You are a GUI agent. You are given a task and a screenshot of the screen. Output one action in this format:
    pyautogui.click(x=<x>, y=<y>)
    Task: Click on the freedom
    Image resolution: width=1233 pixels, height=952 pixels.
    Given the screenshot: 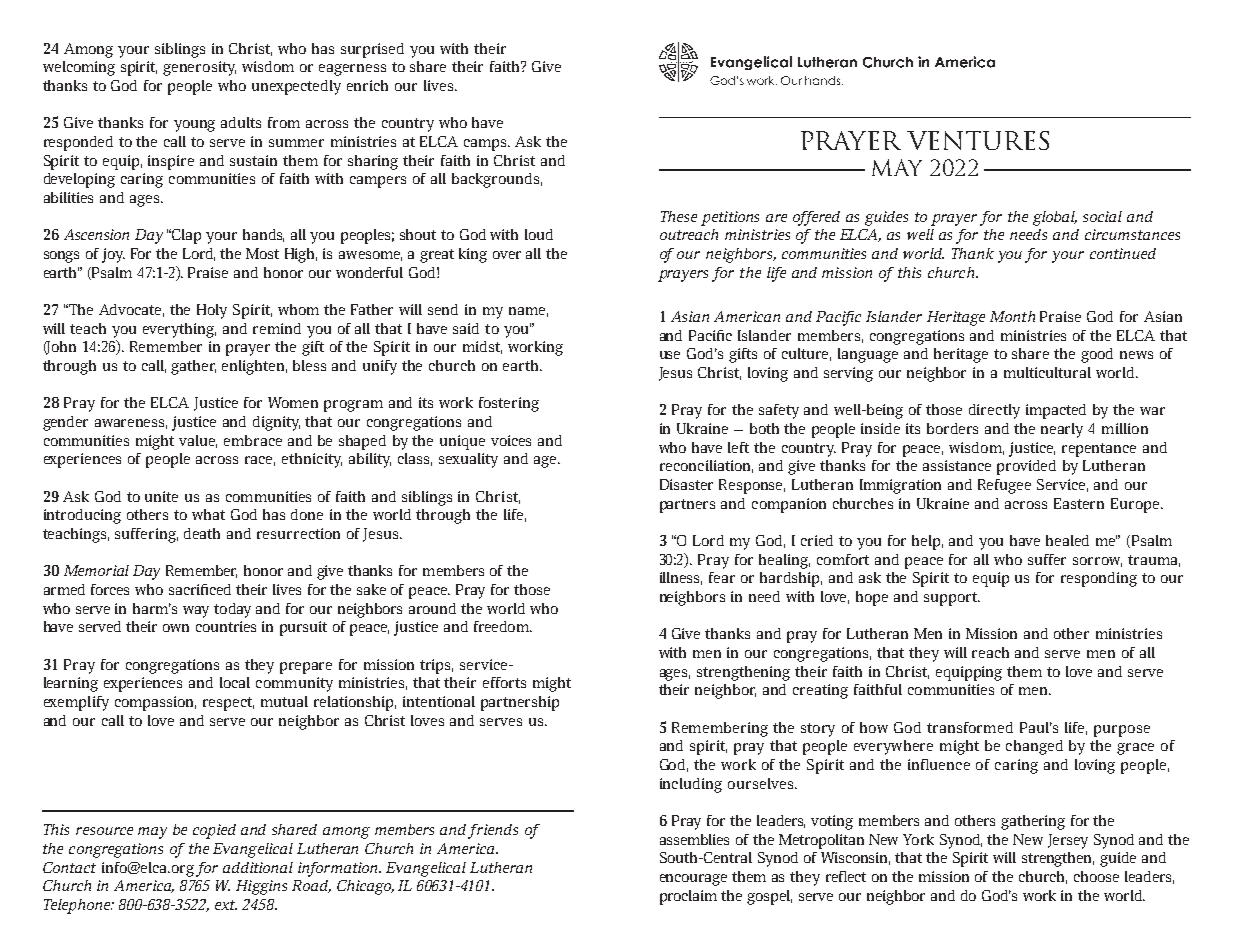 What is the action you would take?
    pyautogui.click(x=502, y=626)
